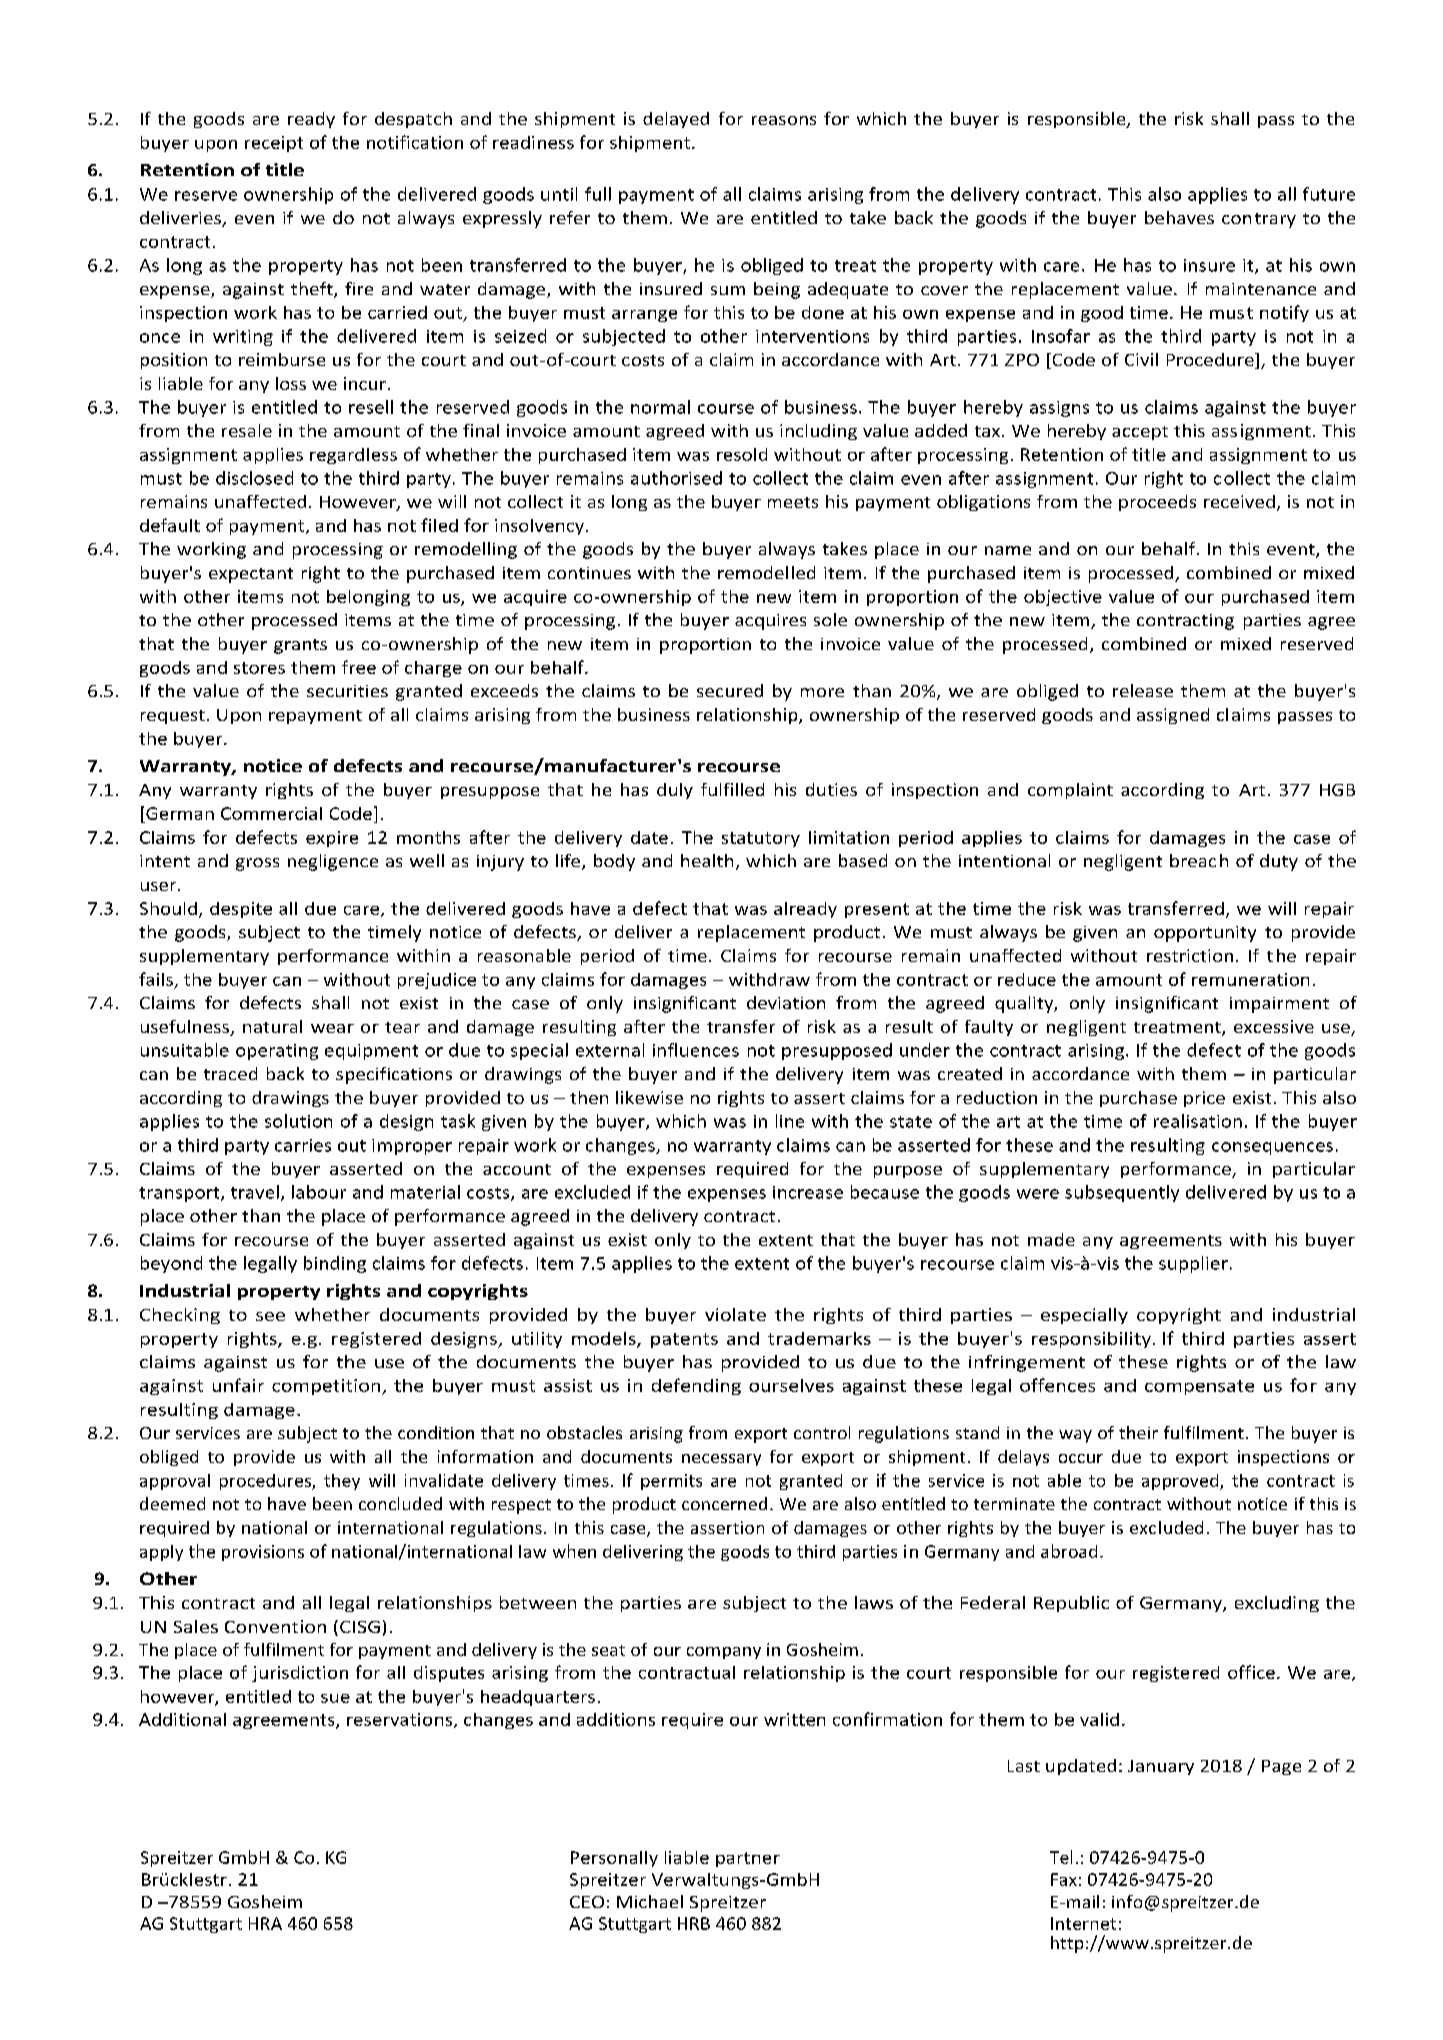 Image resolution: width=1443 pixels, height=2040 pixels. Describe the element at coordinates (748, 1859) in the screenshot. I see `partner` at that location.
